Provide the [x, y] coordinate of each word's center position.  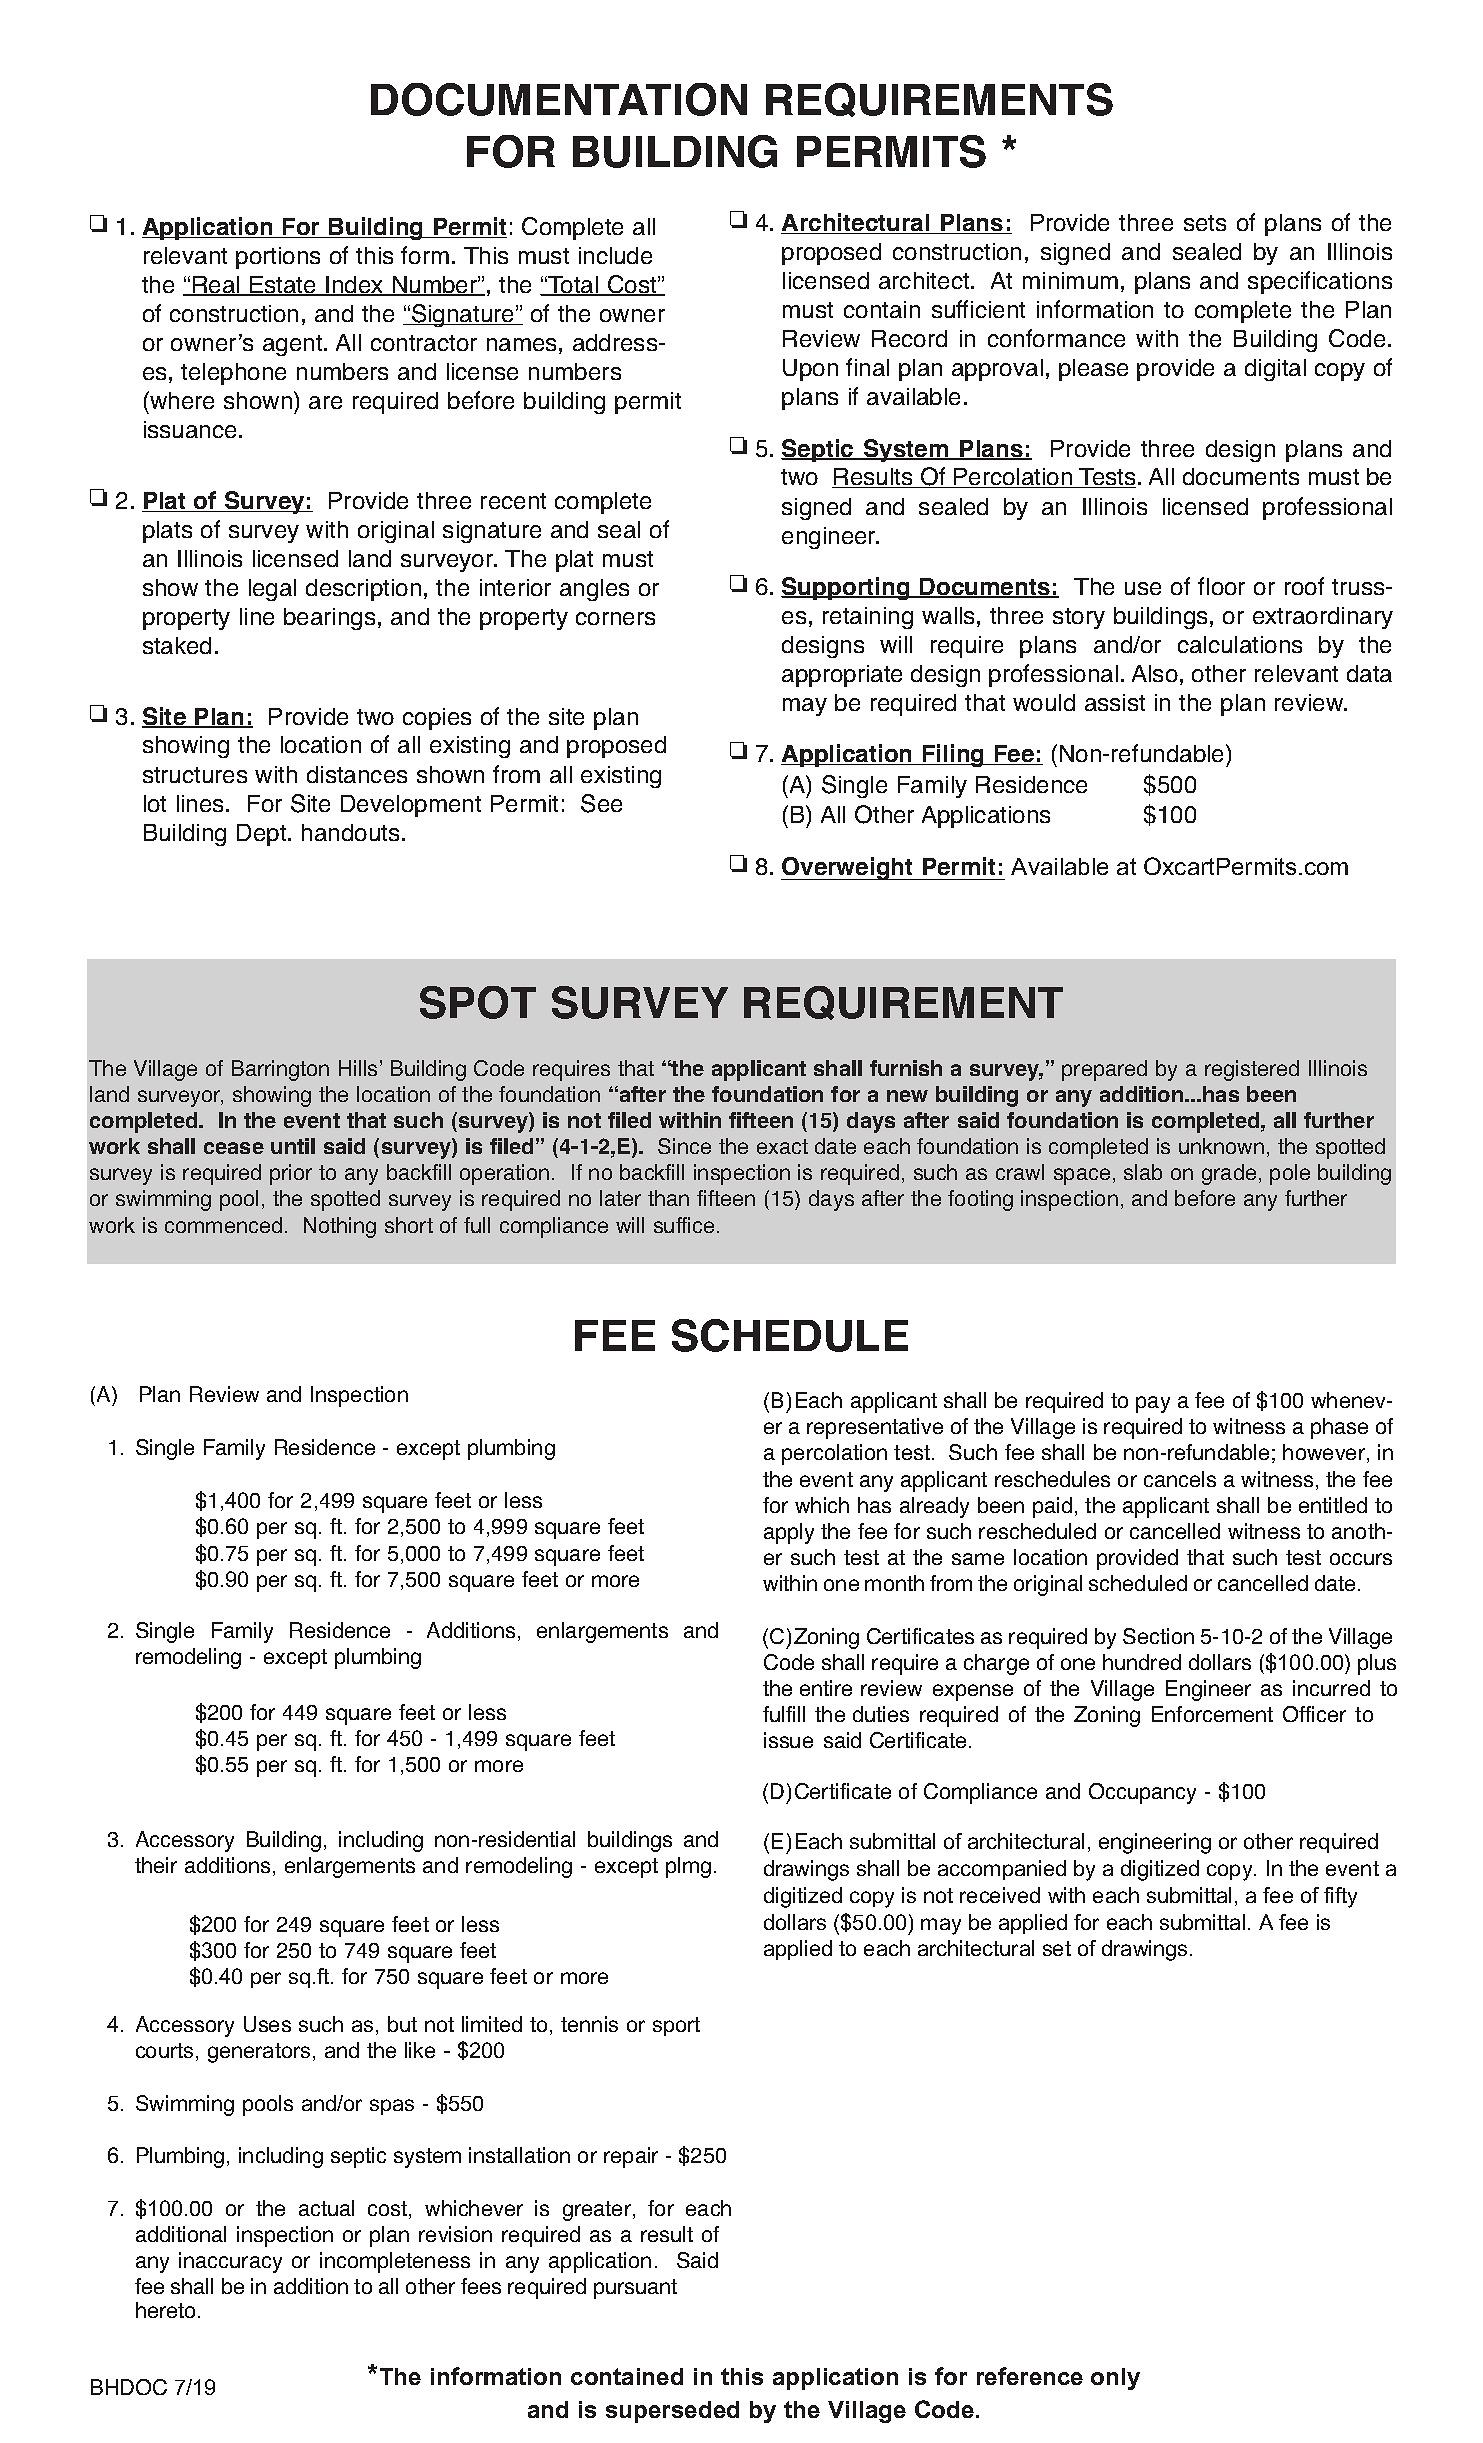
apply [789, 1533]
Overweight [848, 868]
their [156, 1865]
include [615, 255]
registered [1252, 1070]
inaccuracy [230, 2262]
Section [1158, 1636]
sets [1205, 223]
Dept [263, 835]
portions [278, 258]
